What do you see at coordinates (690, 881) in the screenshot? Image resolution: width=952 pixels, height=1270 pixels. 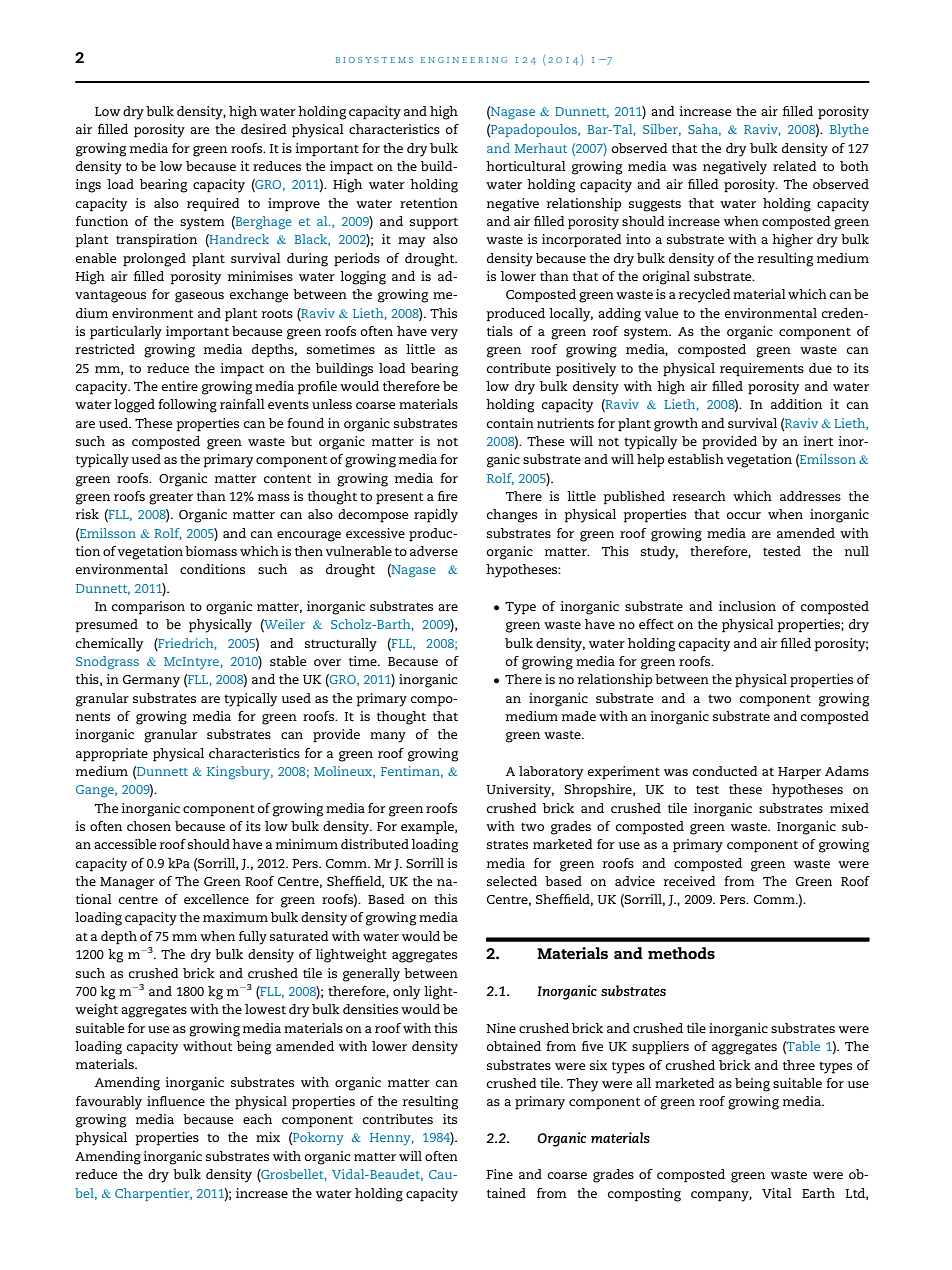 I see `received` at bounding box center [690, 881].
